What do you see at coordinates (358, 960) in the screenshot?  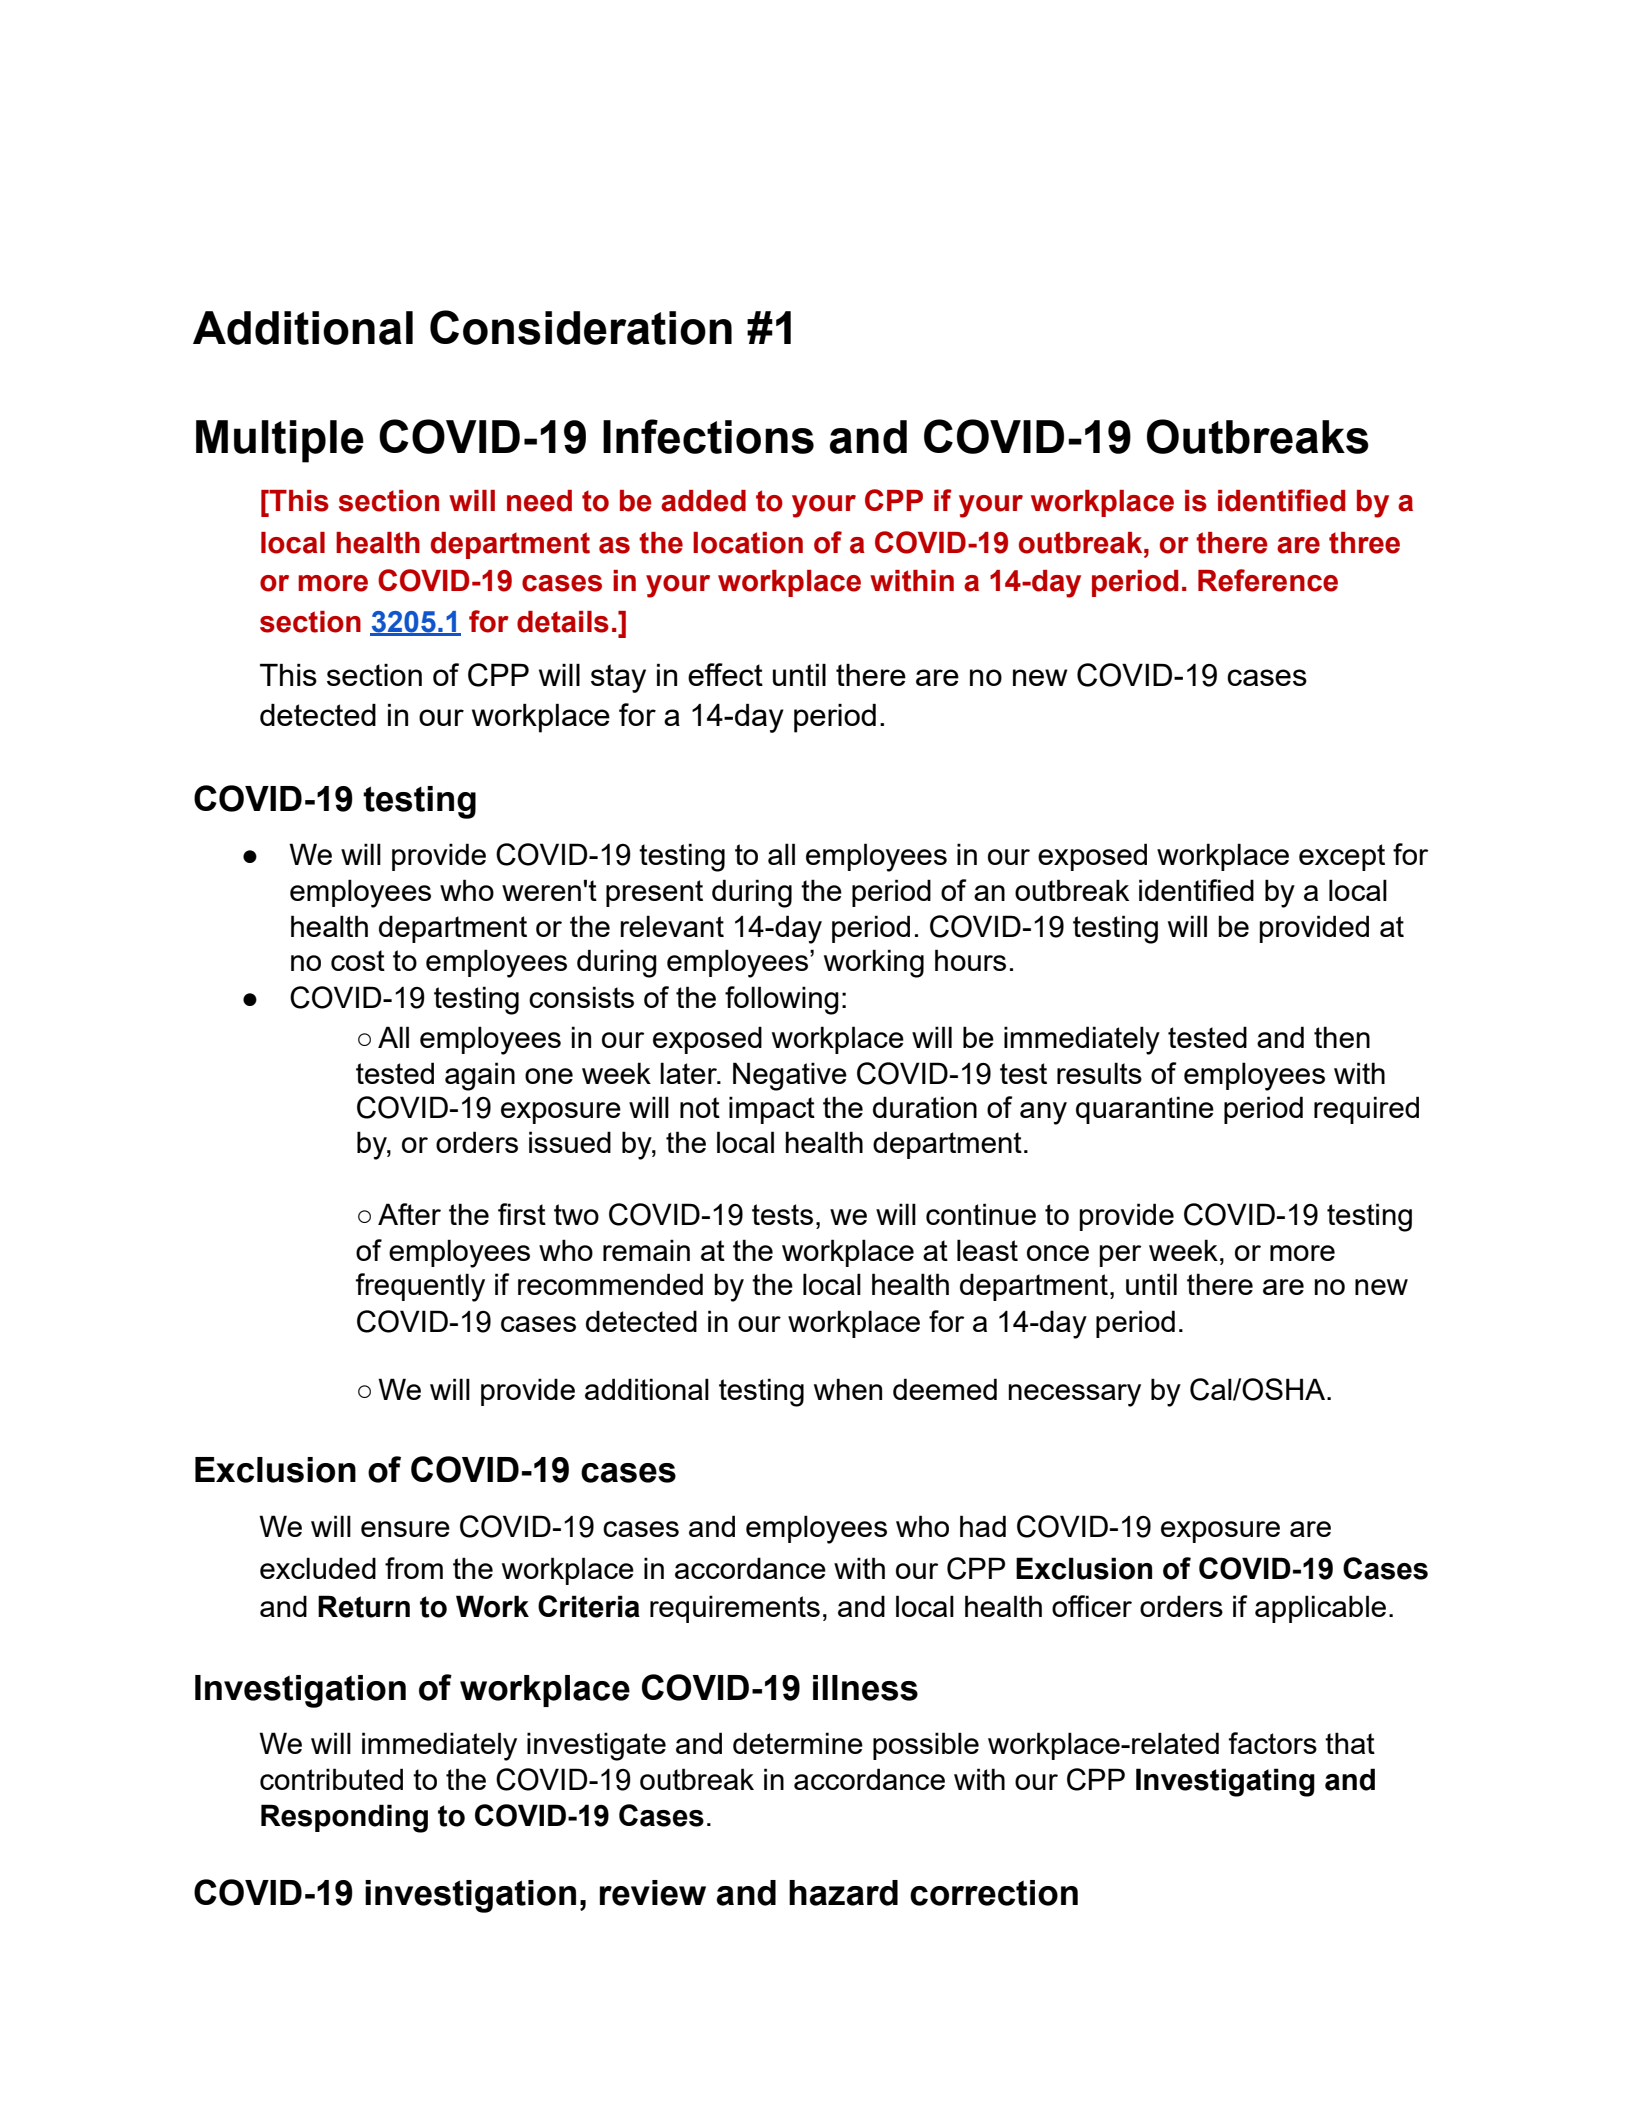 I see `cost` at bounding box center [358, 960].
